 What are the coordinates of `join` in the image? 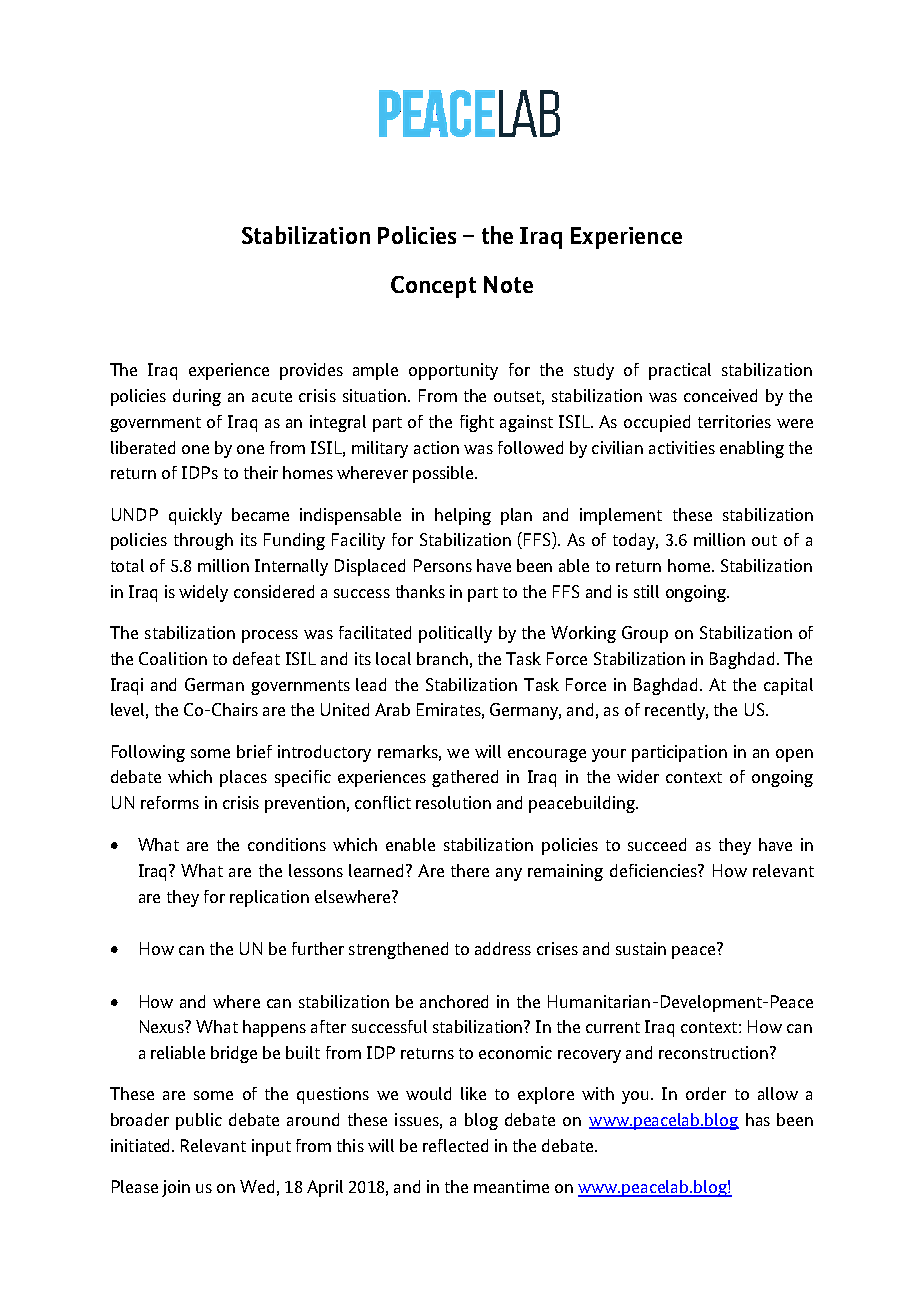 It's located at (176, 1188).
